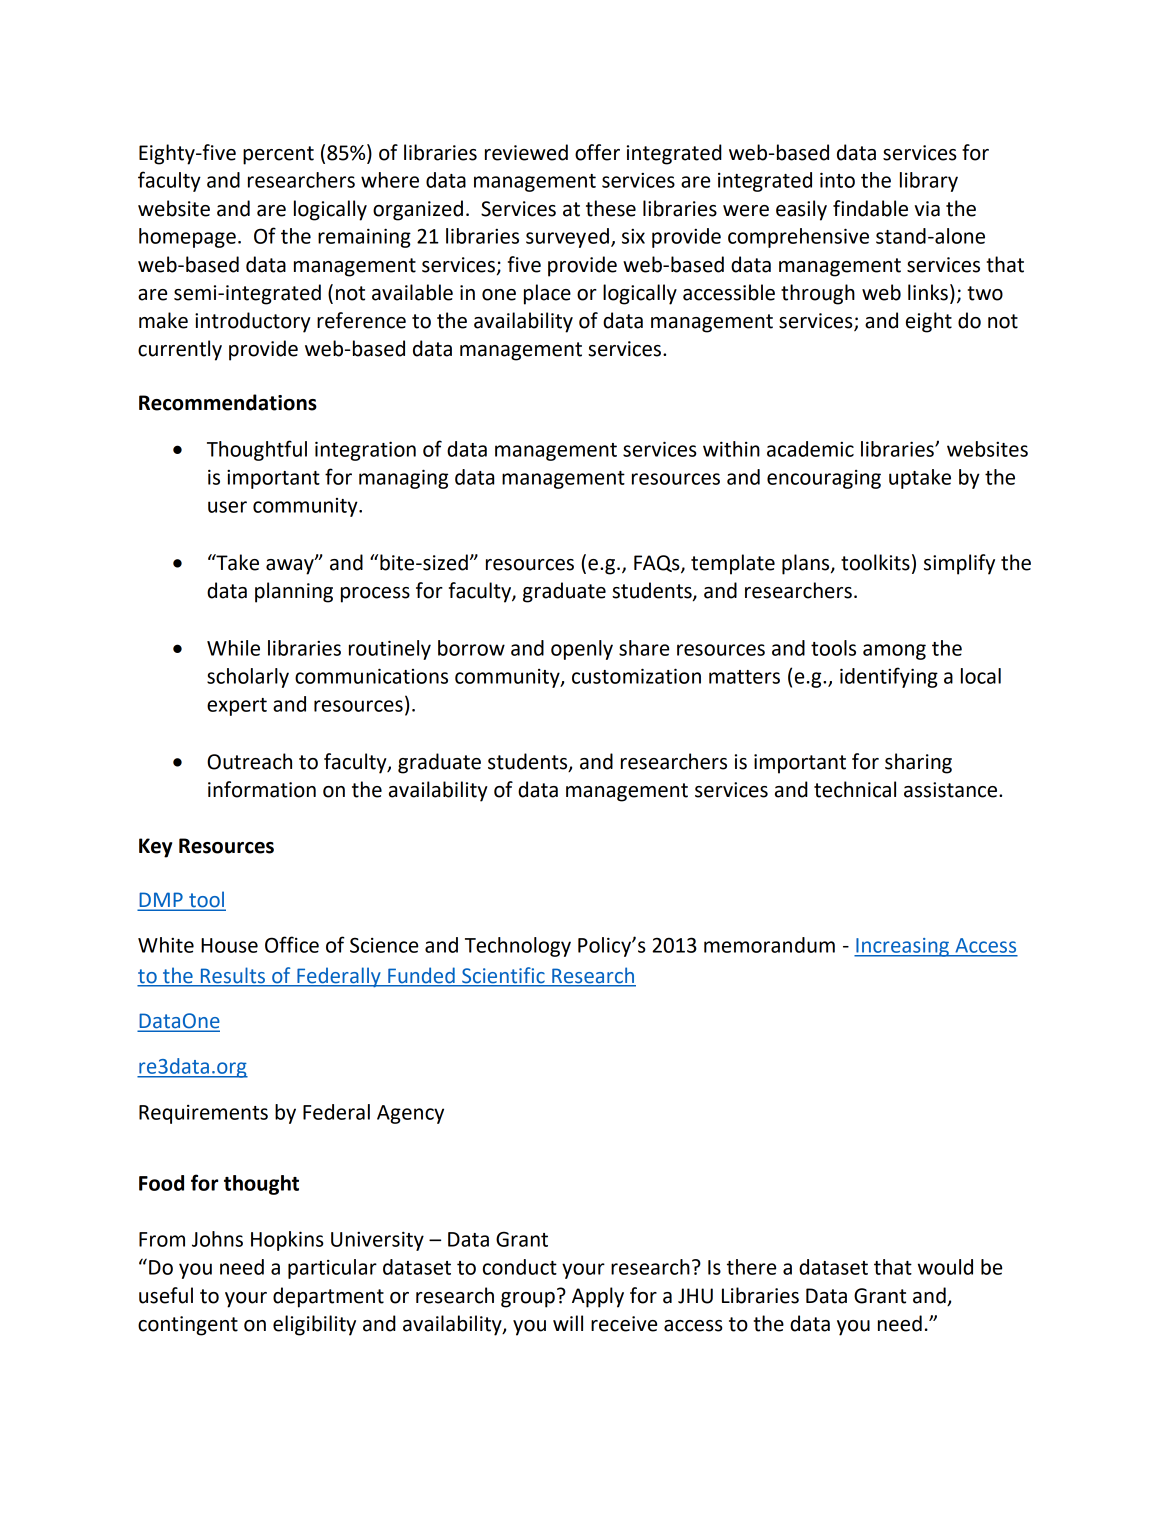 The image size is (1171, 1516). I want to click on House, so click(229, 945).
